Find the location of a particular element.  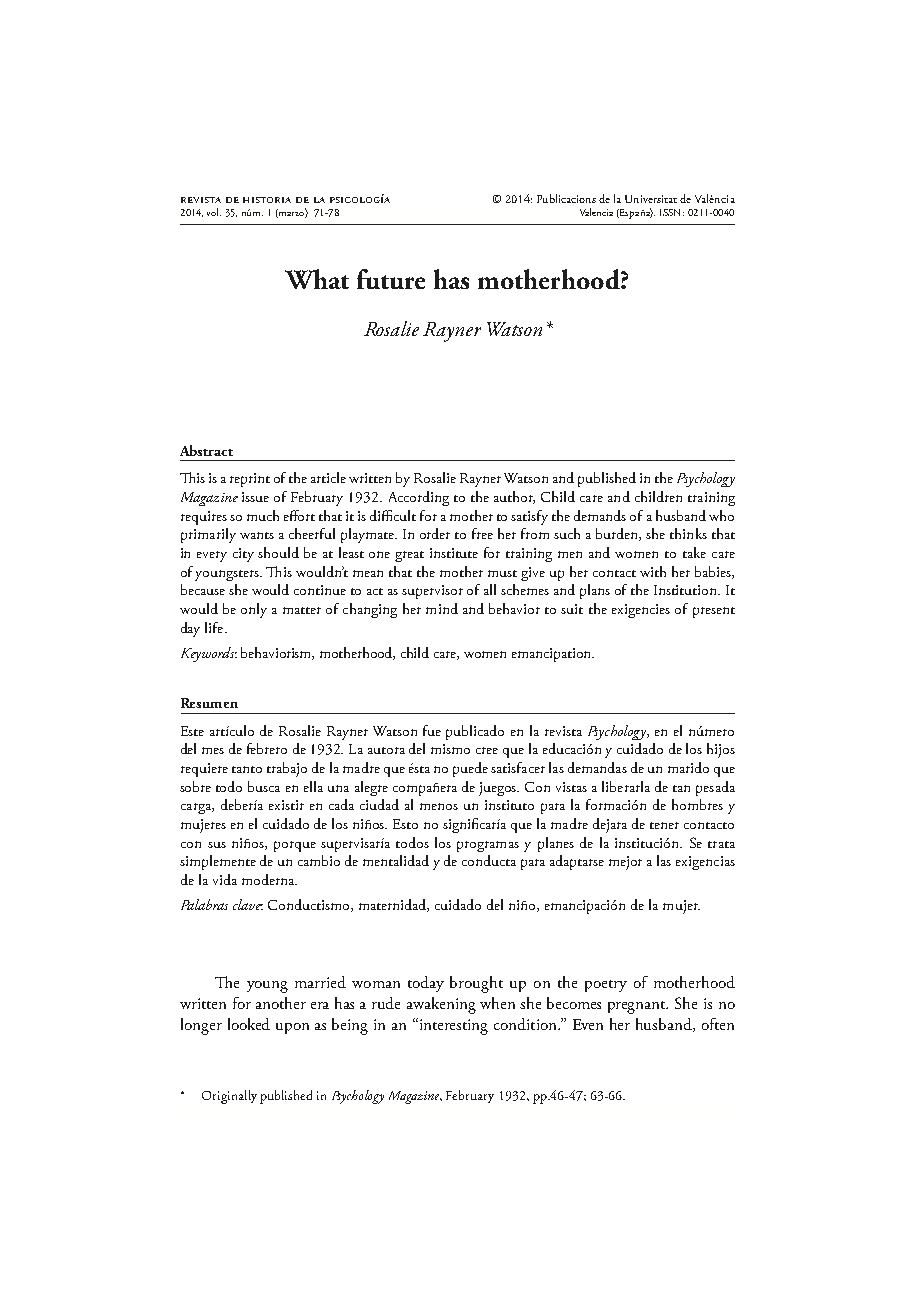

mind is located at coordinates (442, 608).
